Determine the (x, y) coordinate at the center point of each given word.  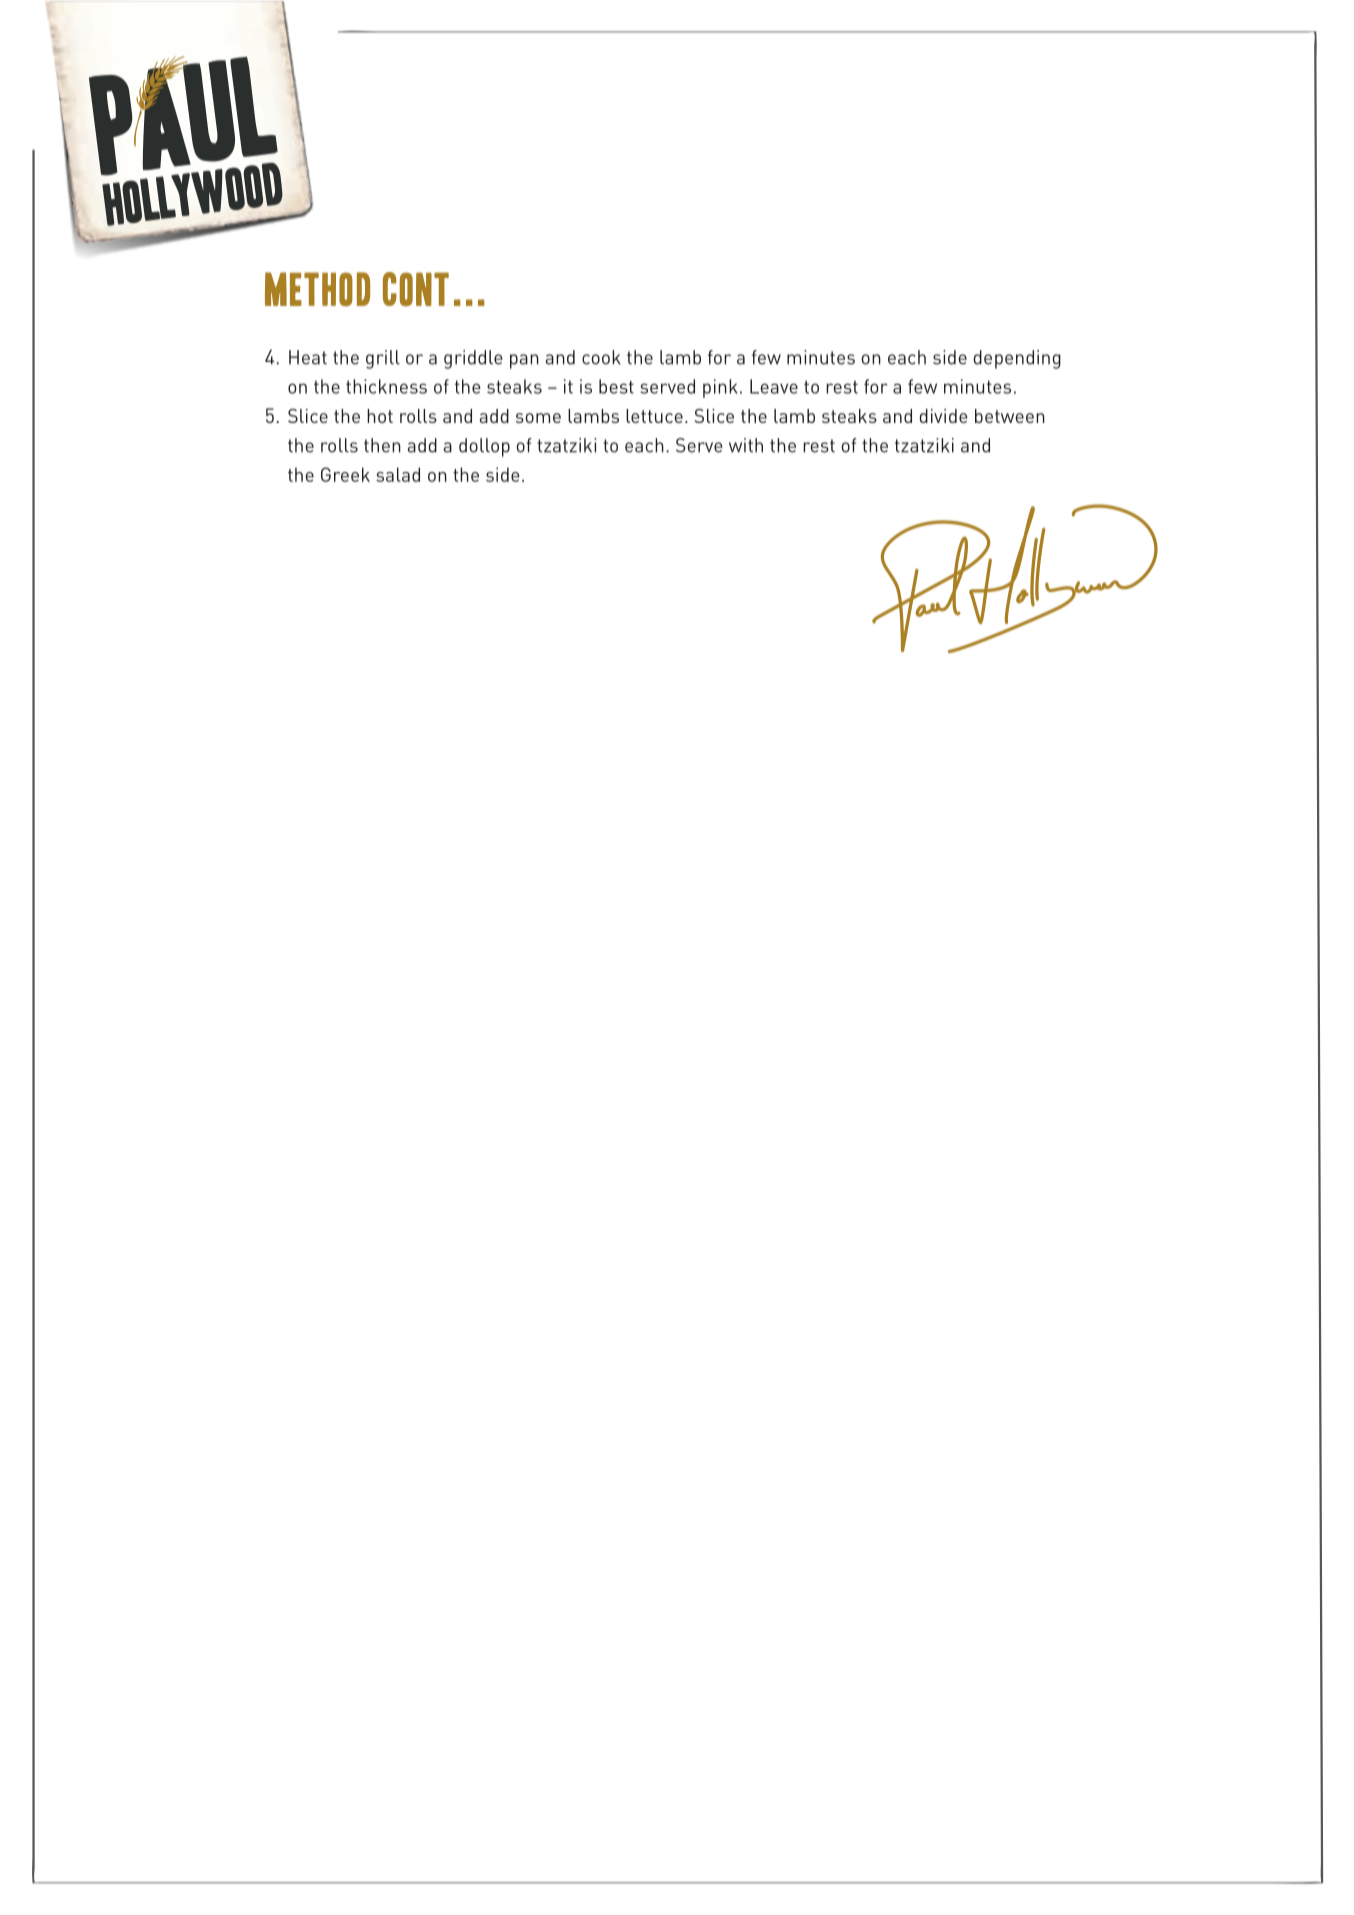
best (616, 386)
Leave (774, 386)
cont (416, 289)
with (746, 445)
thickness (386, 386)
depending (1017, 359)
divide (943, 416)
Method (317, 289)
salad (398, 474)
